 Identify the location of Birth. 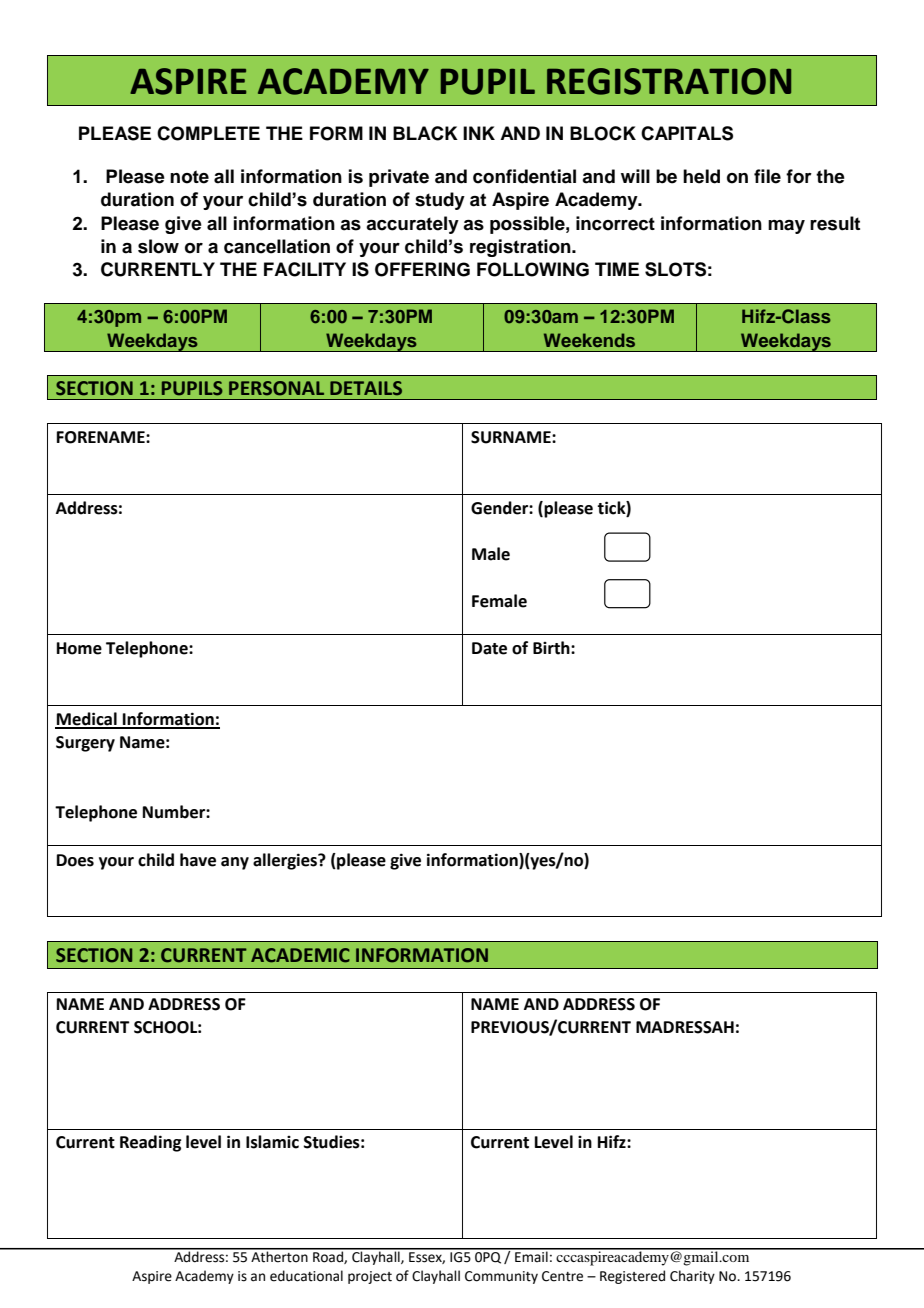
(552, 648).
